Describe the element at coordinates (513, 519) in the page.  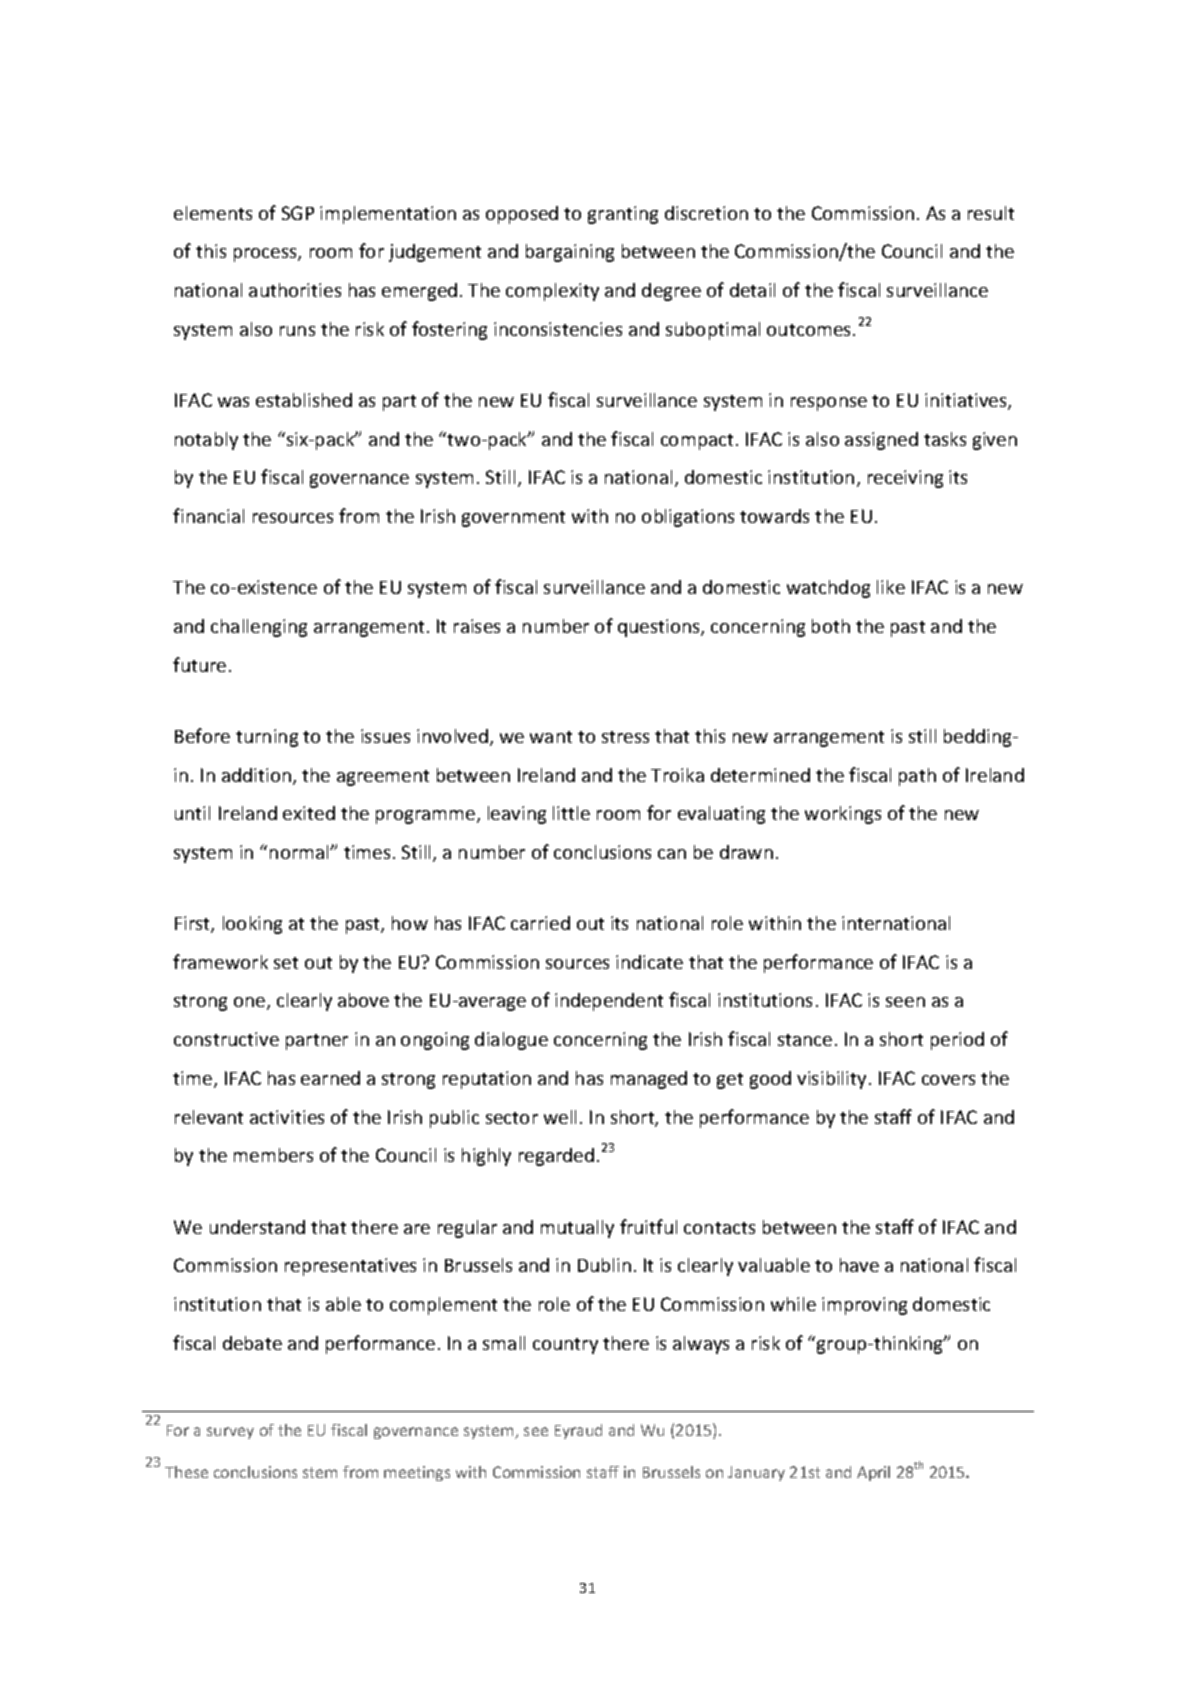
I see `government` at that location.
